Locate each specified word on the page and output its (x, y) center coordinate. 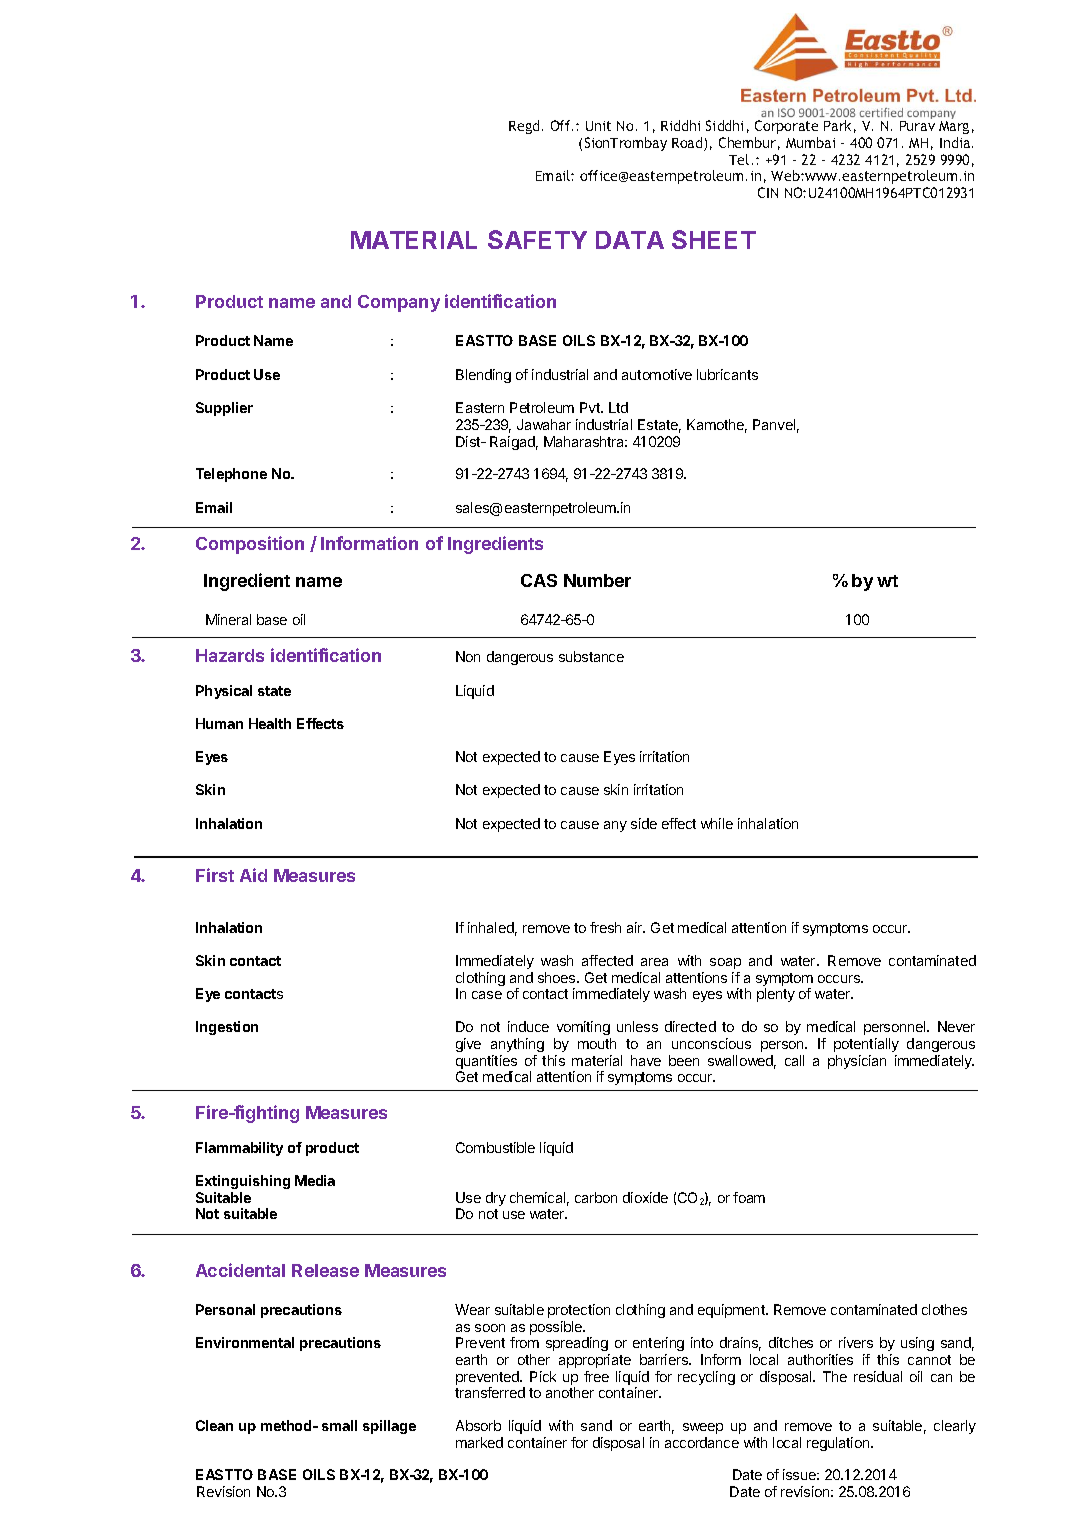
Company (399, 303)
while (717, 823)
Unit (598, 126)
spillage (389, 1427)
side (644, 823)
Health (270, 723)
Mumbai (810, 142)
